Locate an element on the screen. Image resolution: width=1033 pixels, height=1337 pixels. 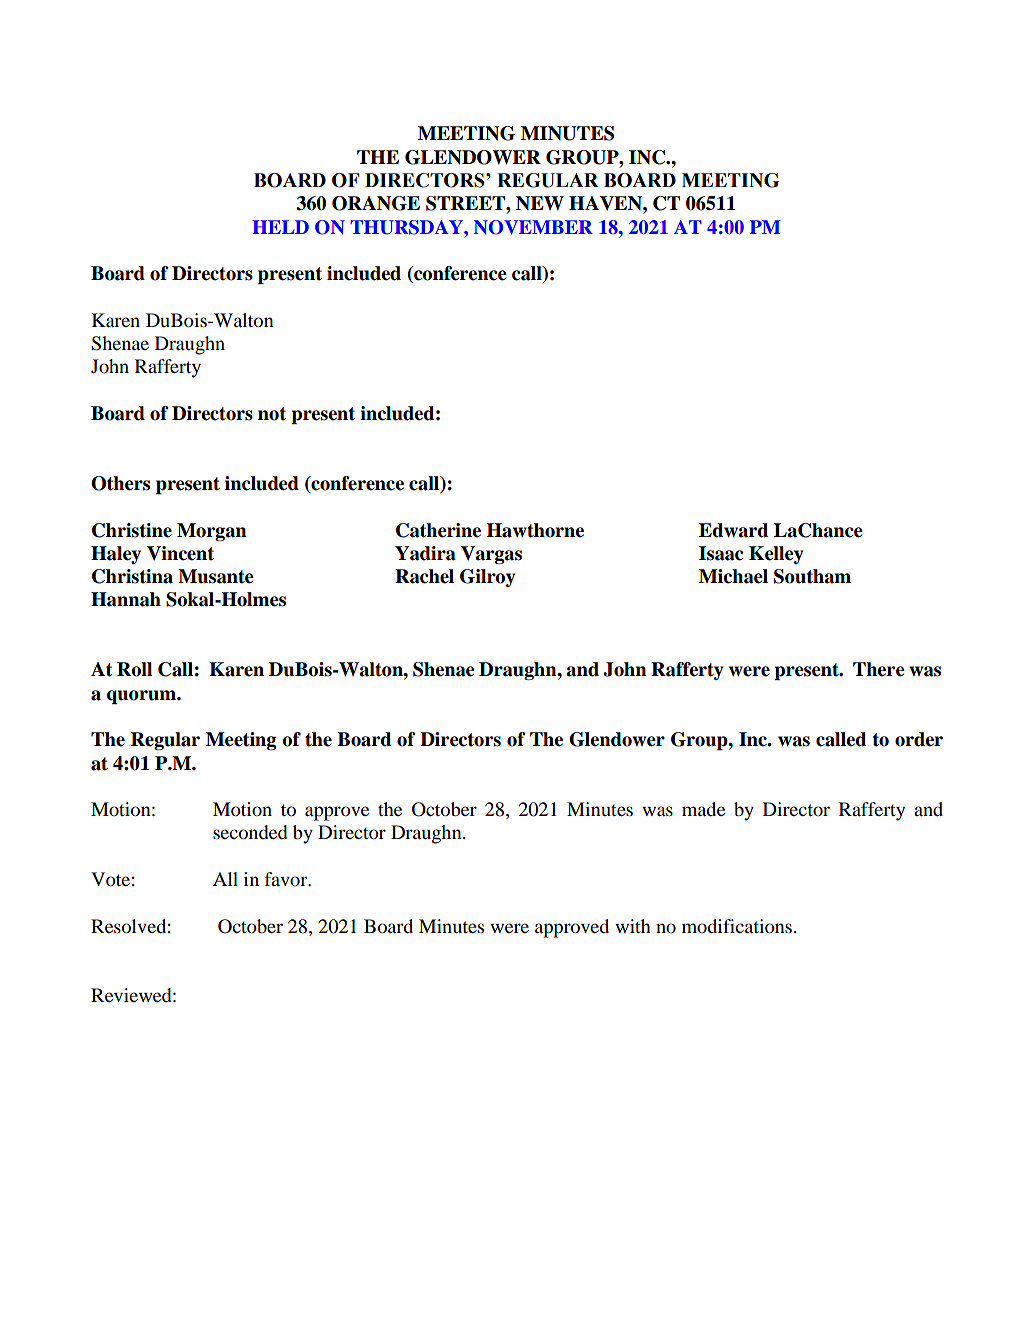
Roll is located at coordinates (134, 669).
